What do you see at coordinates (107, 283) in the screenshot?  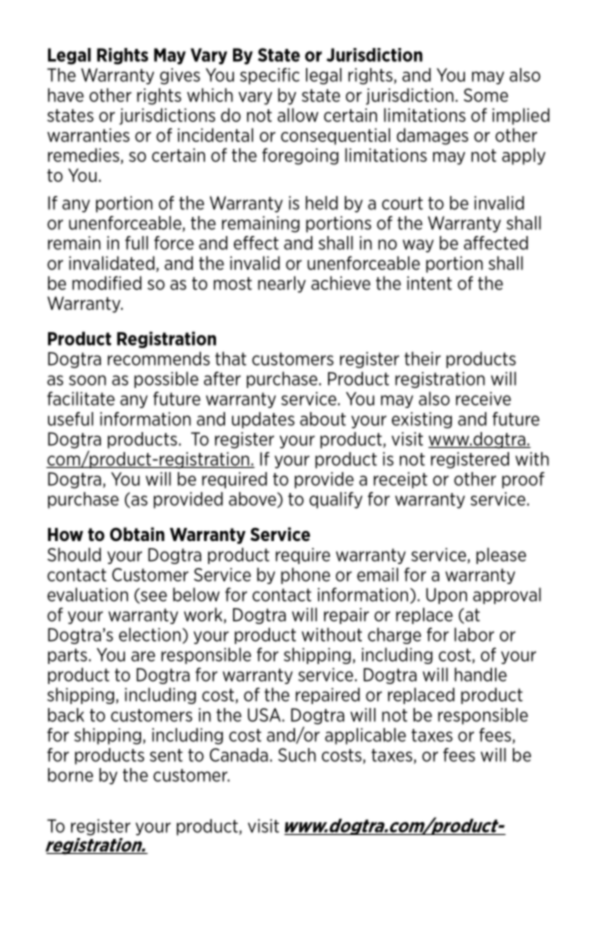 I see `modified` at bounding box center [107, 283].
